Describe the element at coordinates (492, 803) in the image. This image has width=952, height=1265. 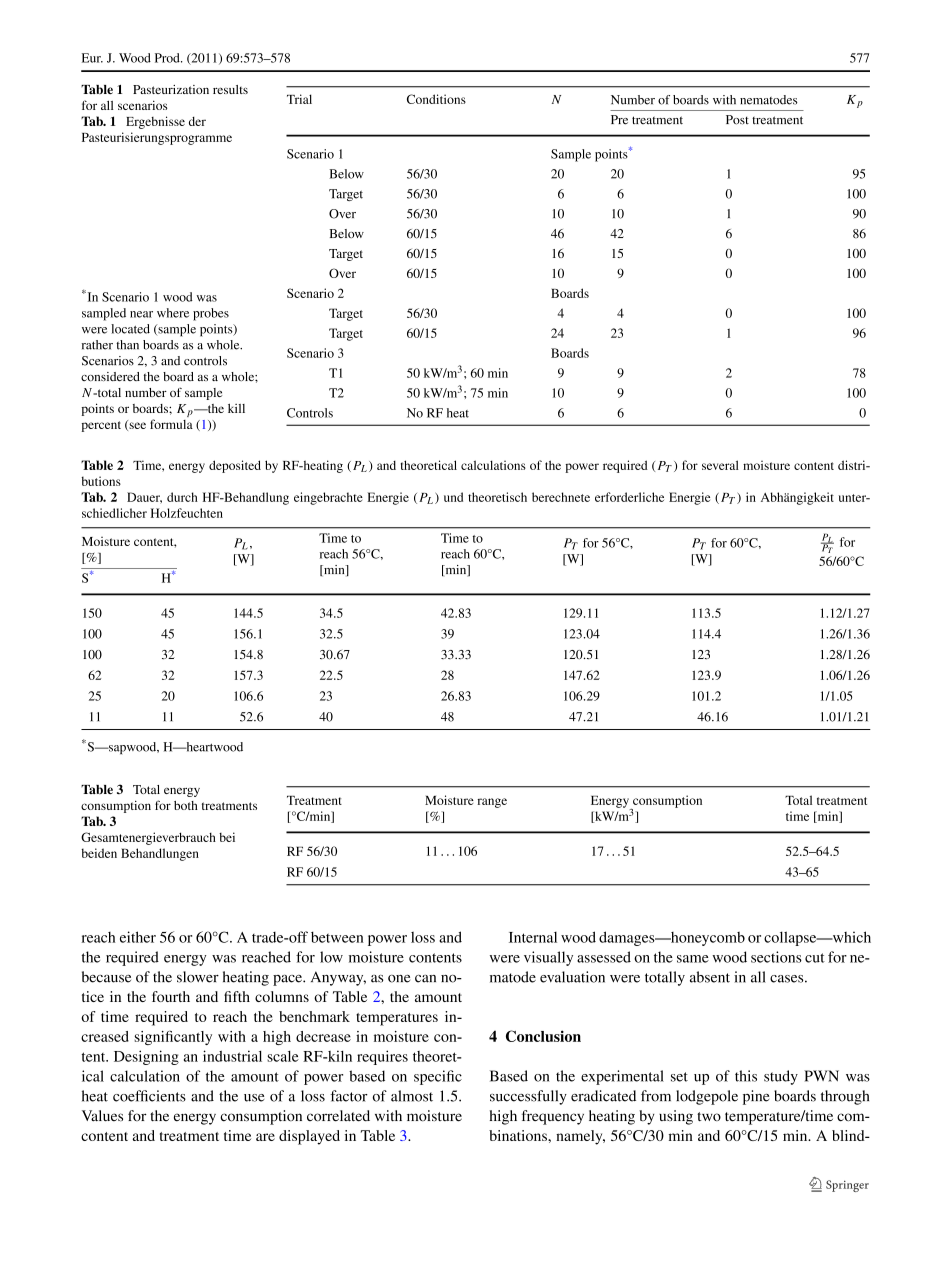
I see `range` at that location.
